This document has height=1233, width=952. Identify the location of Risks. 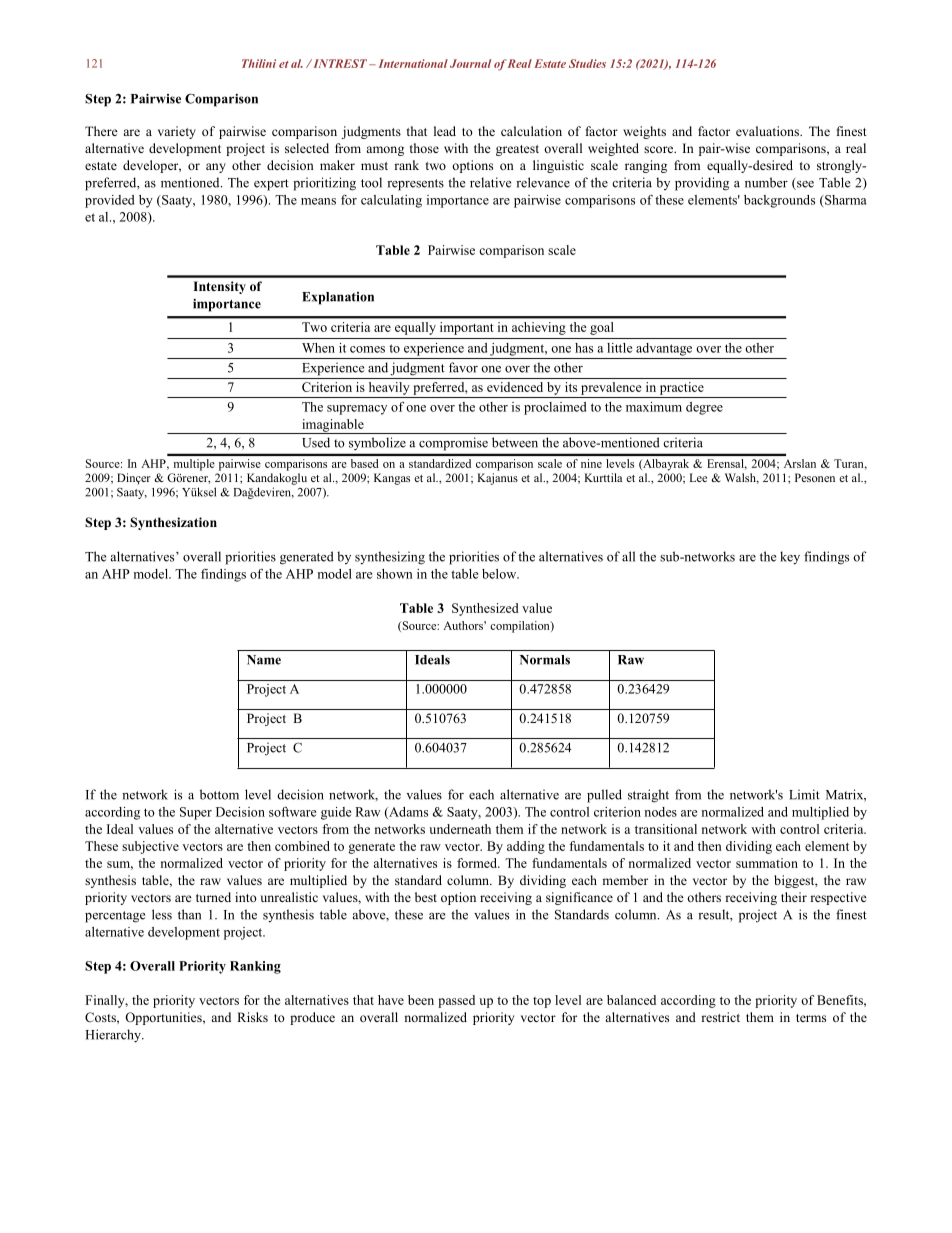
(252, 1017).
